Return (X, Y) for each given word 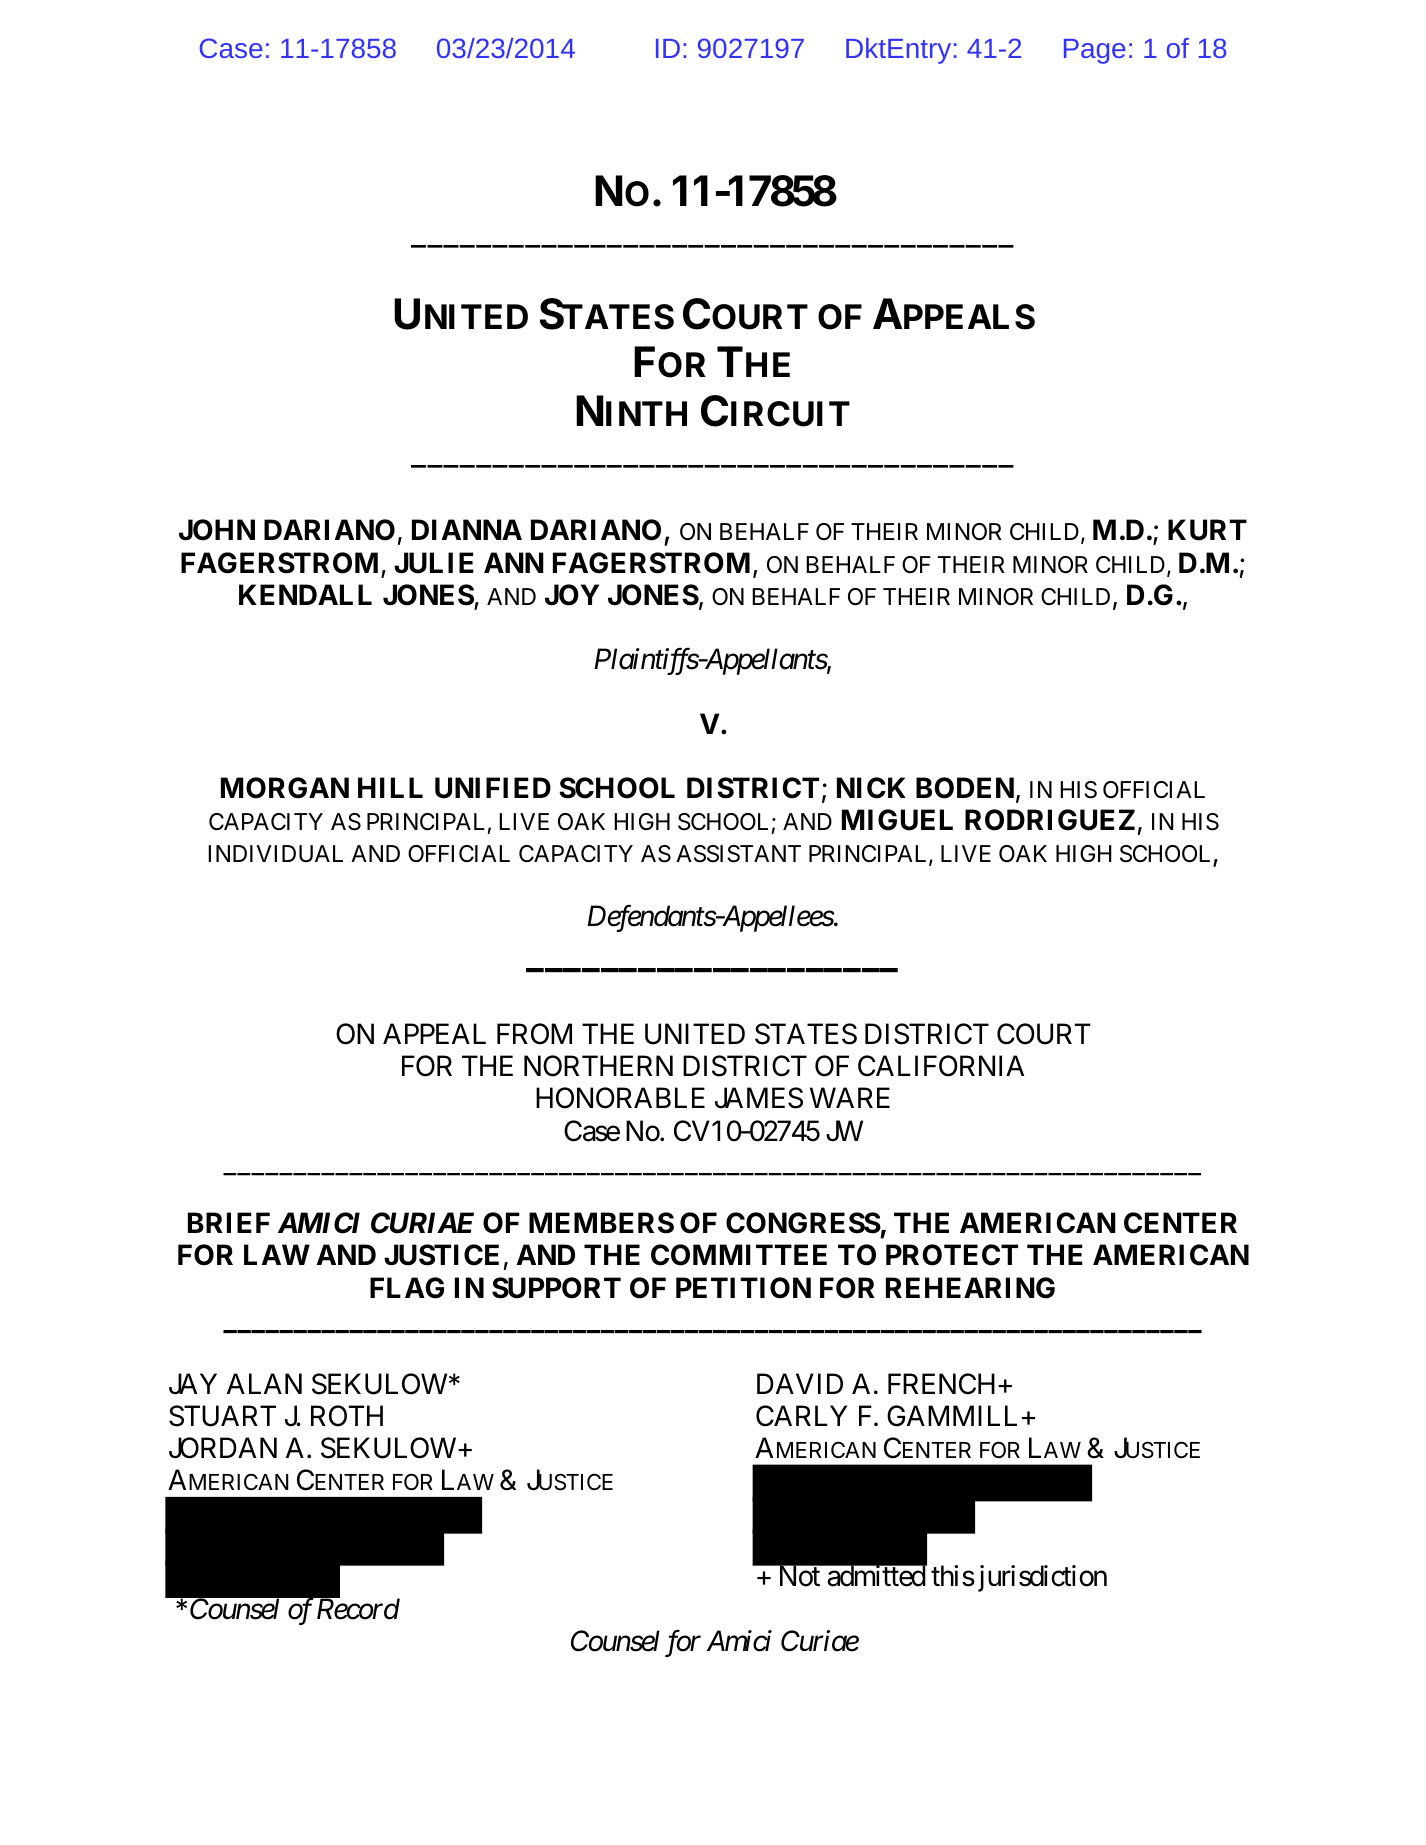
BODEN (965, 788)
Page (1094, 51)
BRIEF (229, 1223)
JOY (572, 595)
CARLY (801, 1416)
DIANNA (467, 529)
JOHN (217, 530)
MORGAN (285, 788)
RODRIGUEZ (1050, 820)
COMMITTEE (739, 1255)
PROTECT (952, 1255)
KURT (1207, 530)
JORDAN (223, 1448)
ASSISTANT (738, 854)
